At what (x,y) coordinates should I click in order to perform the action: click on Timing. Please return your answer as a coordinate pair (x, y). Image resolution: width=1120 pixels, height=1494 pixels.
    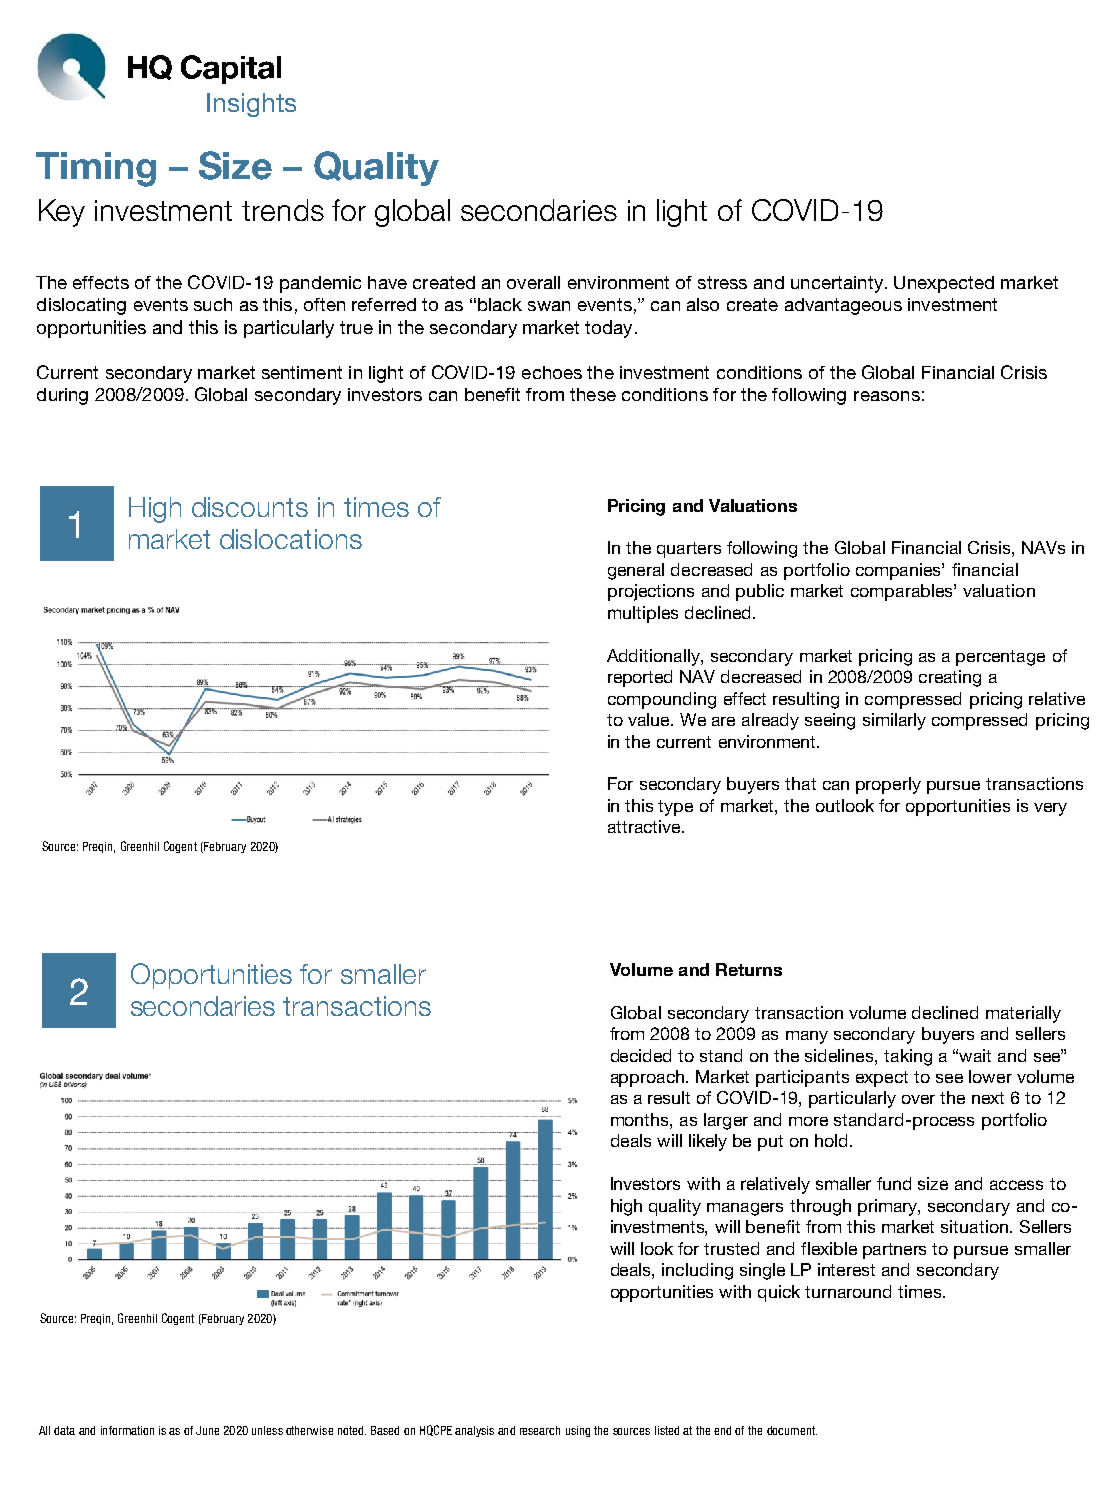
    Looking at the image, I should click on (96, 169).
